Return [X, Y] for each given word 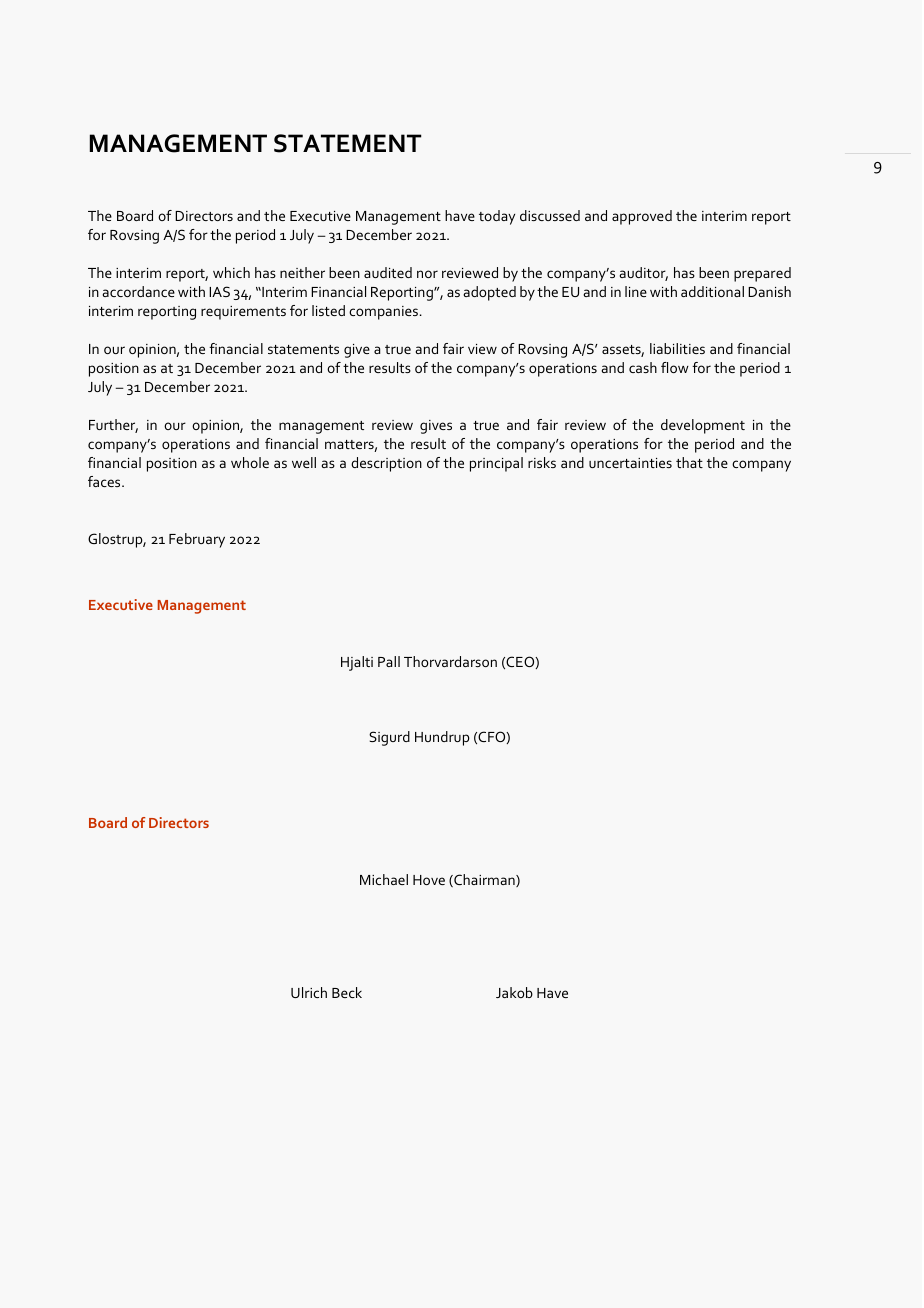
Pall [389, 661]
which [231, 272]
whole [250, 462]
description [386, 464]
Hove [429, 880]
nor [427, 274]
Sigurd [389, 738]
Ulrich [309, 992]
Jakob [514, 992]
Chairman [484, 880]
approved [642, 217]
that [689, 462]
